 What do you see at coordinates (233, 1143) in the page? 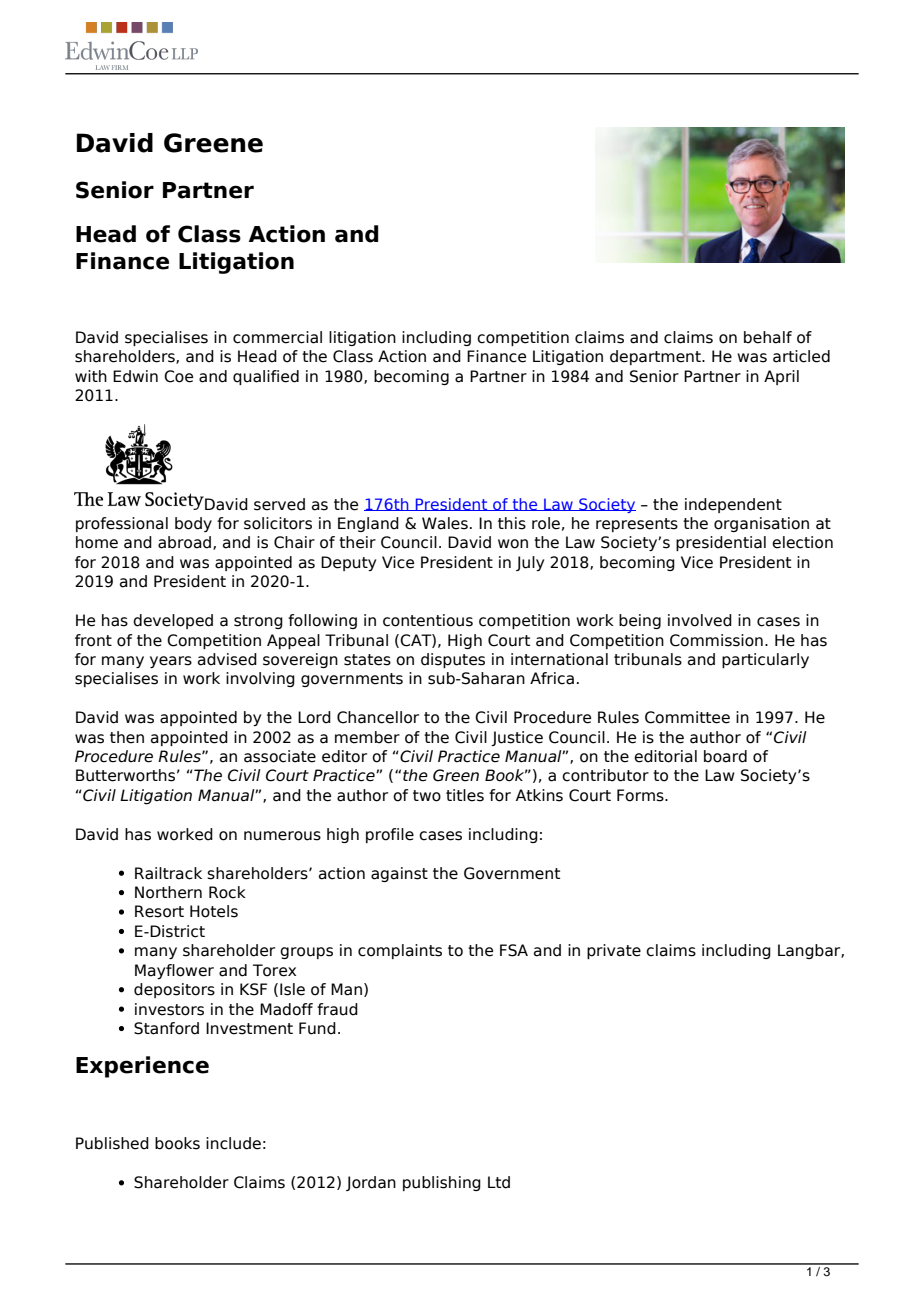
I see `include` at bounding box center [233, 1143].
